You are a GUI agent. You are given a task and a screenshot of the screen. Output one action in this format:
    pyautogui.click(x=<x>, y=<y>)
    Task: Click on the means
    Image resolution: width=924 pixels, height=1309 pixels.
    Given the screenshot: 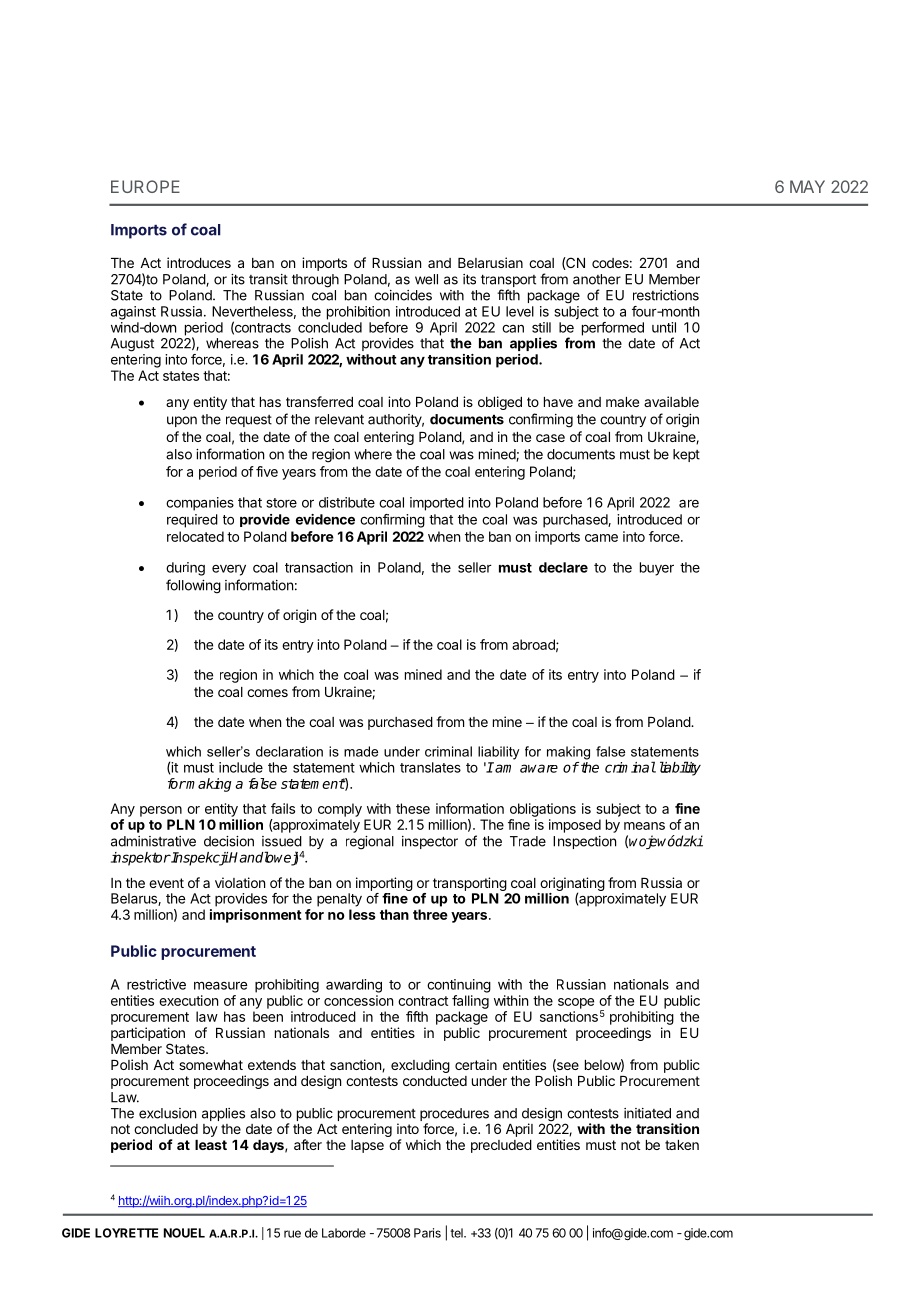 What is the action you would take?
    pyautogui.click(x=644, y=826)
